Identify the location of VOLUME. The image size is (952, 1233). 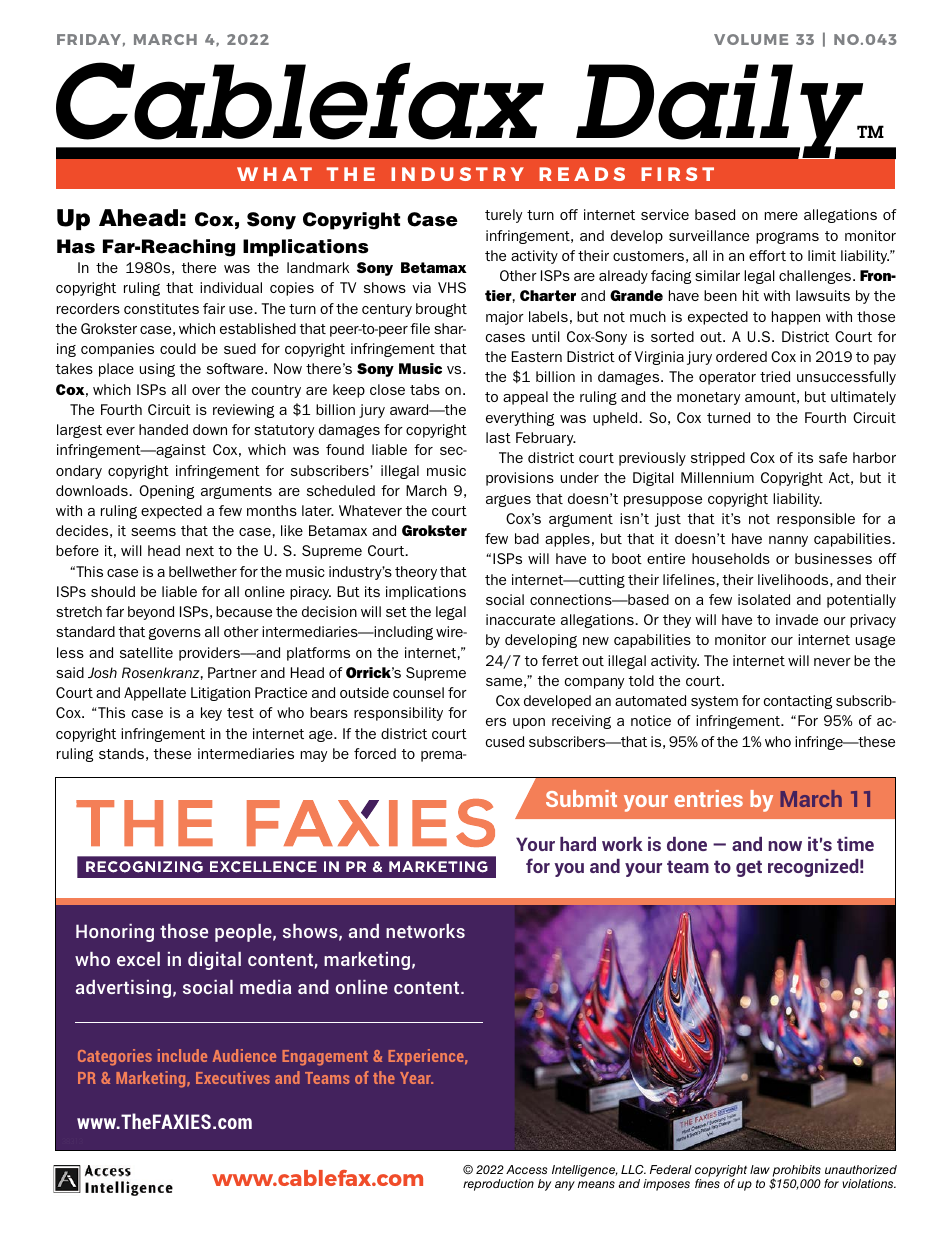
(751, 39).
